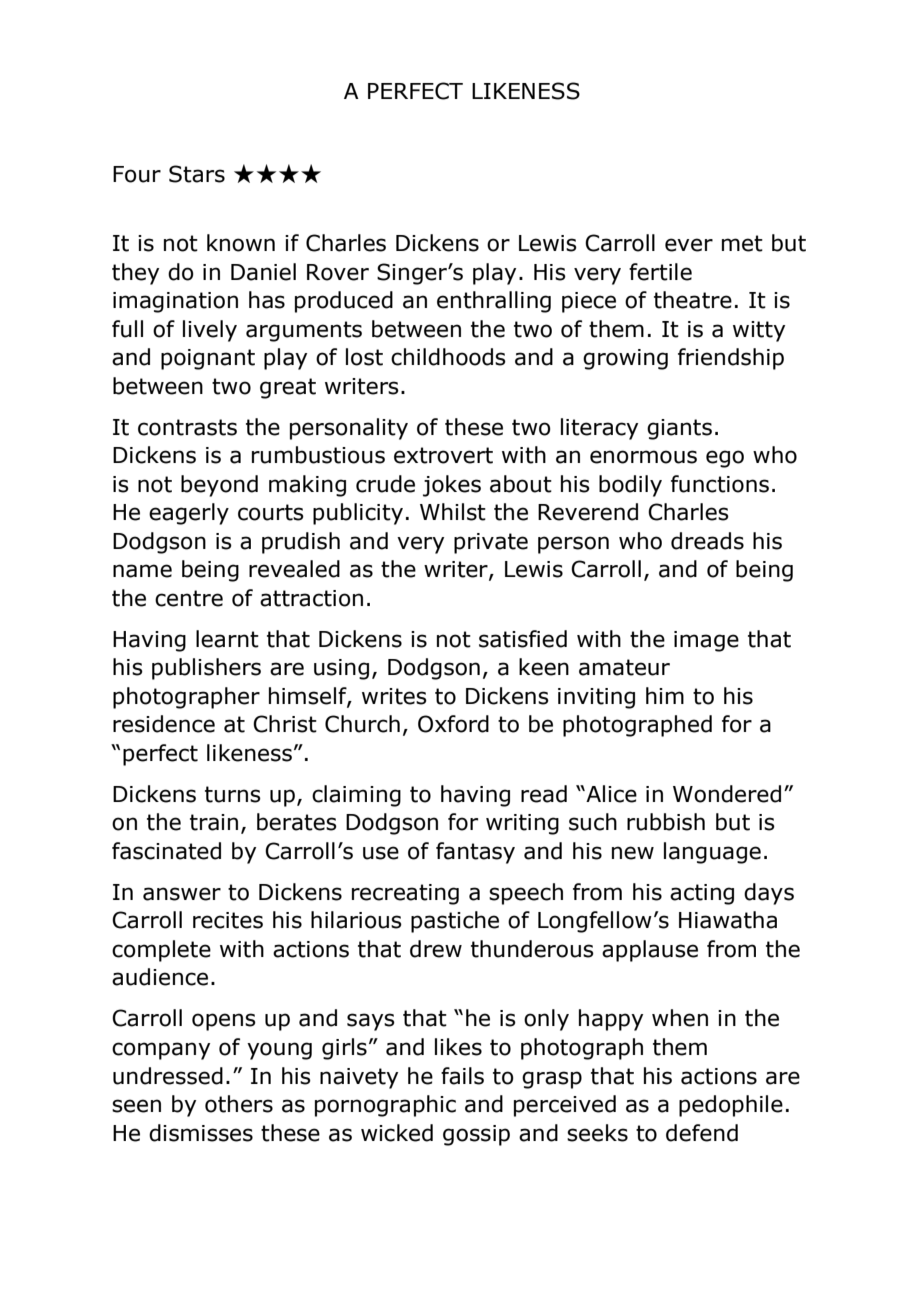 Image resolution: width=924 pixels, height=1308 pixels. What do you see at coordinates (494, 302) in the image?
I see `enthralling` at bounding box center [494, 302].
